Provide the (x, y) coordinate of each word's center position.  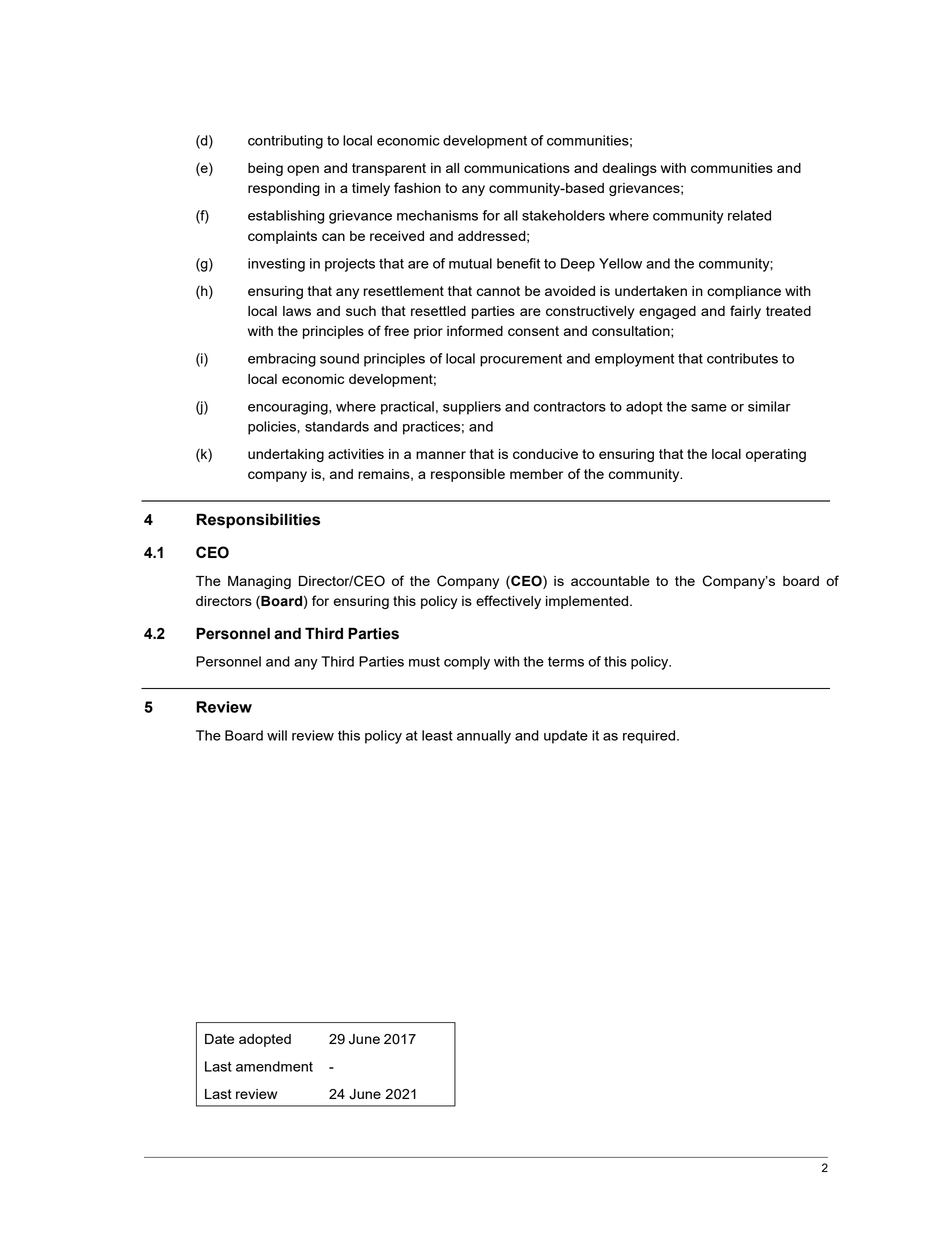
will (277, 735)
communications (517, 168)
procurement (521, 360)
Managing (259, 582)
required (650, 737)
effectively (508, 602)
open (303, 170)
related (749, 215)
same (709, 408)
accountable (610, 581)
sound (339, 358)
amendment (274, 1066)
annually (484, 737)
